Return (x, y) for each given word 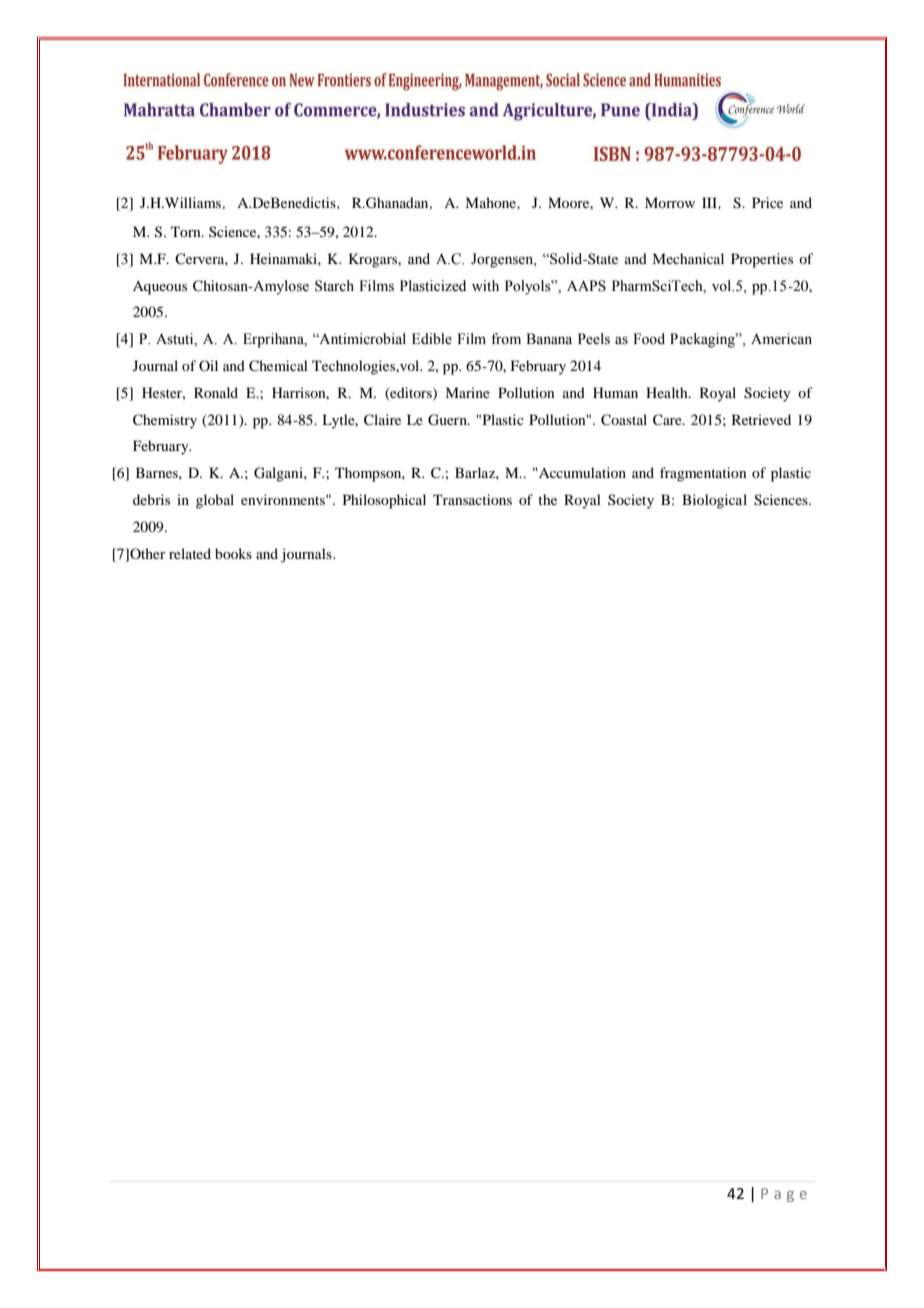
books (233, 553)
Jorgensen (503, 260)
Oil (208, 365)
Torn (187, 231)
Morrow (670, 202)
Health (668, 392)
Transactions (472, 499)
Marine (467, 392)
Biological (714, 501)
